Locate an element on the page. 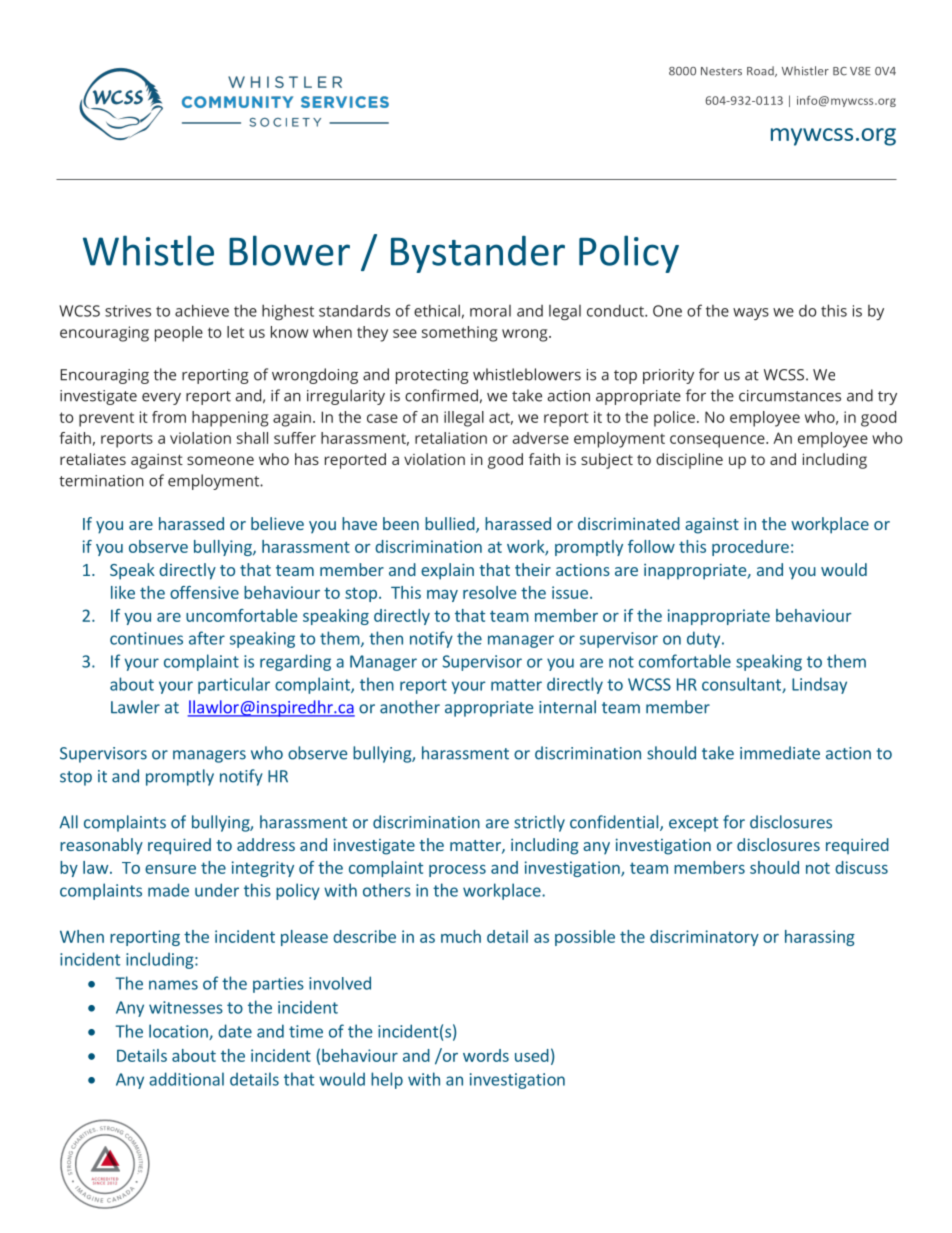  words is located at coordinates (486, 1055).
